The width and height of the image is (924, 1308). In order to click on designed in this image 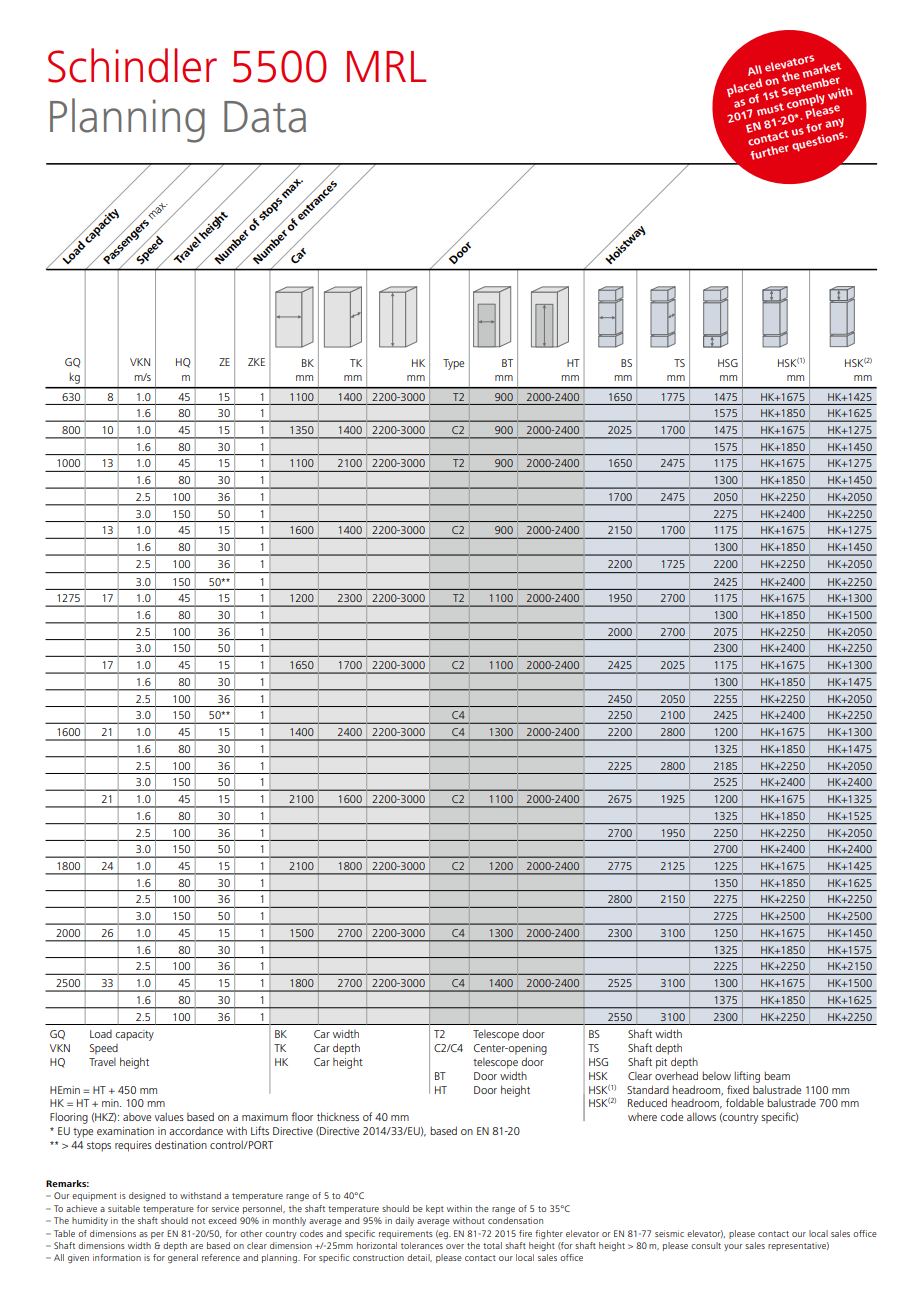, I will do `click(147, 1196)`.
